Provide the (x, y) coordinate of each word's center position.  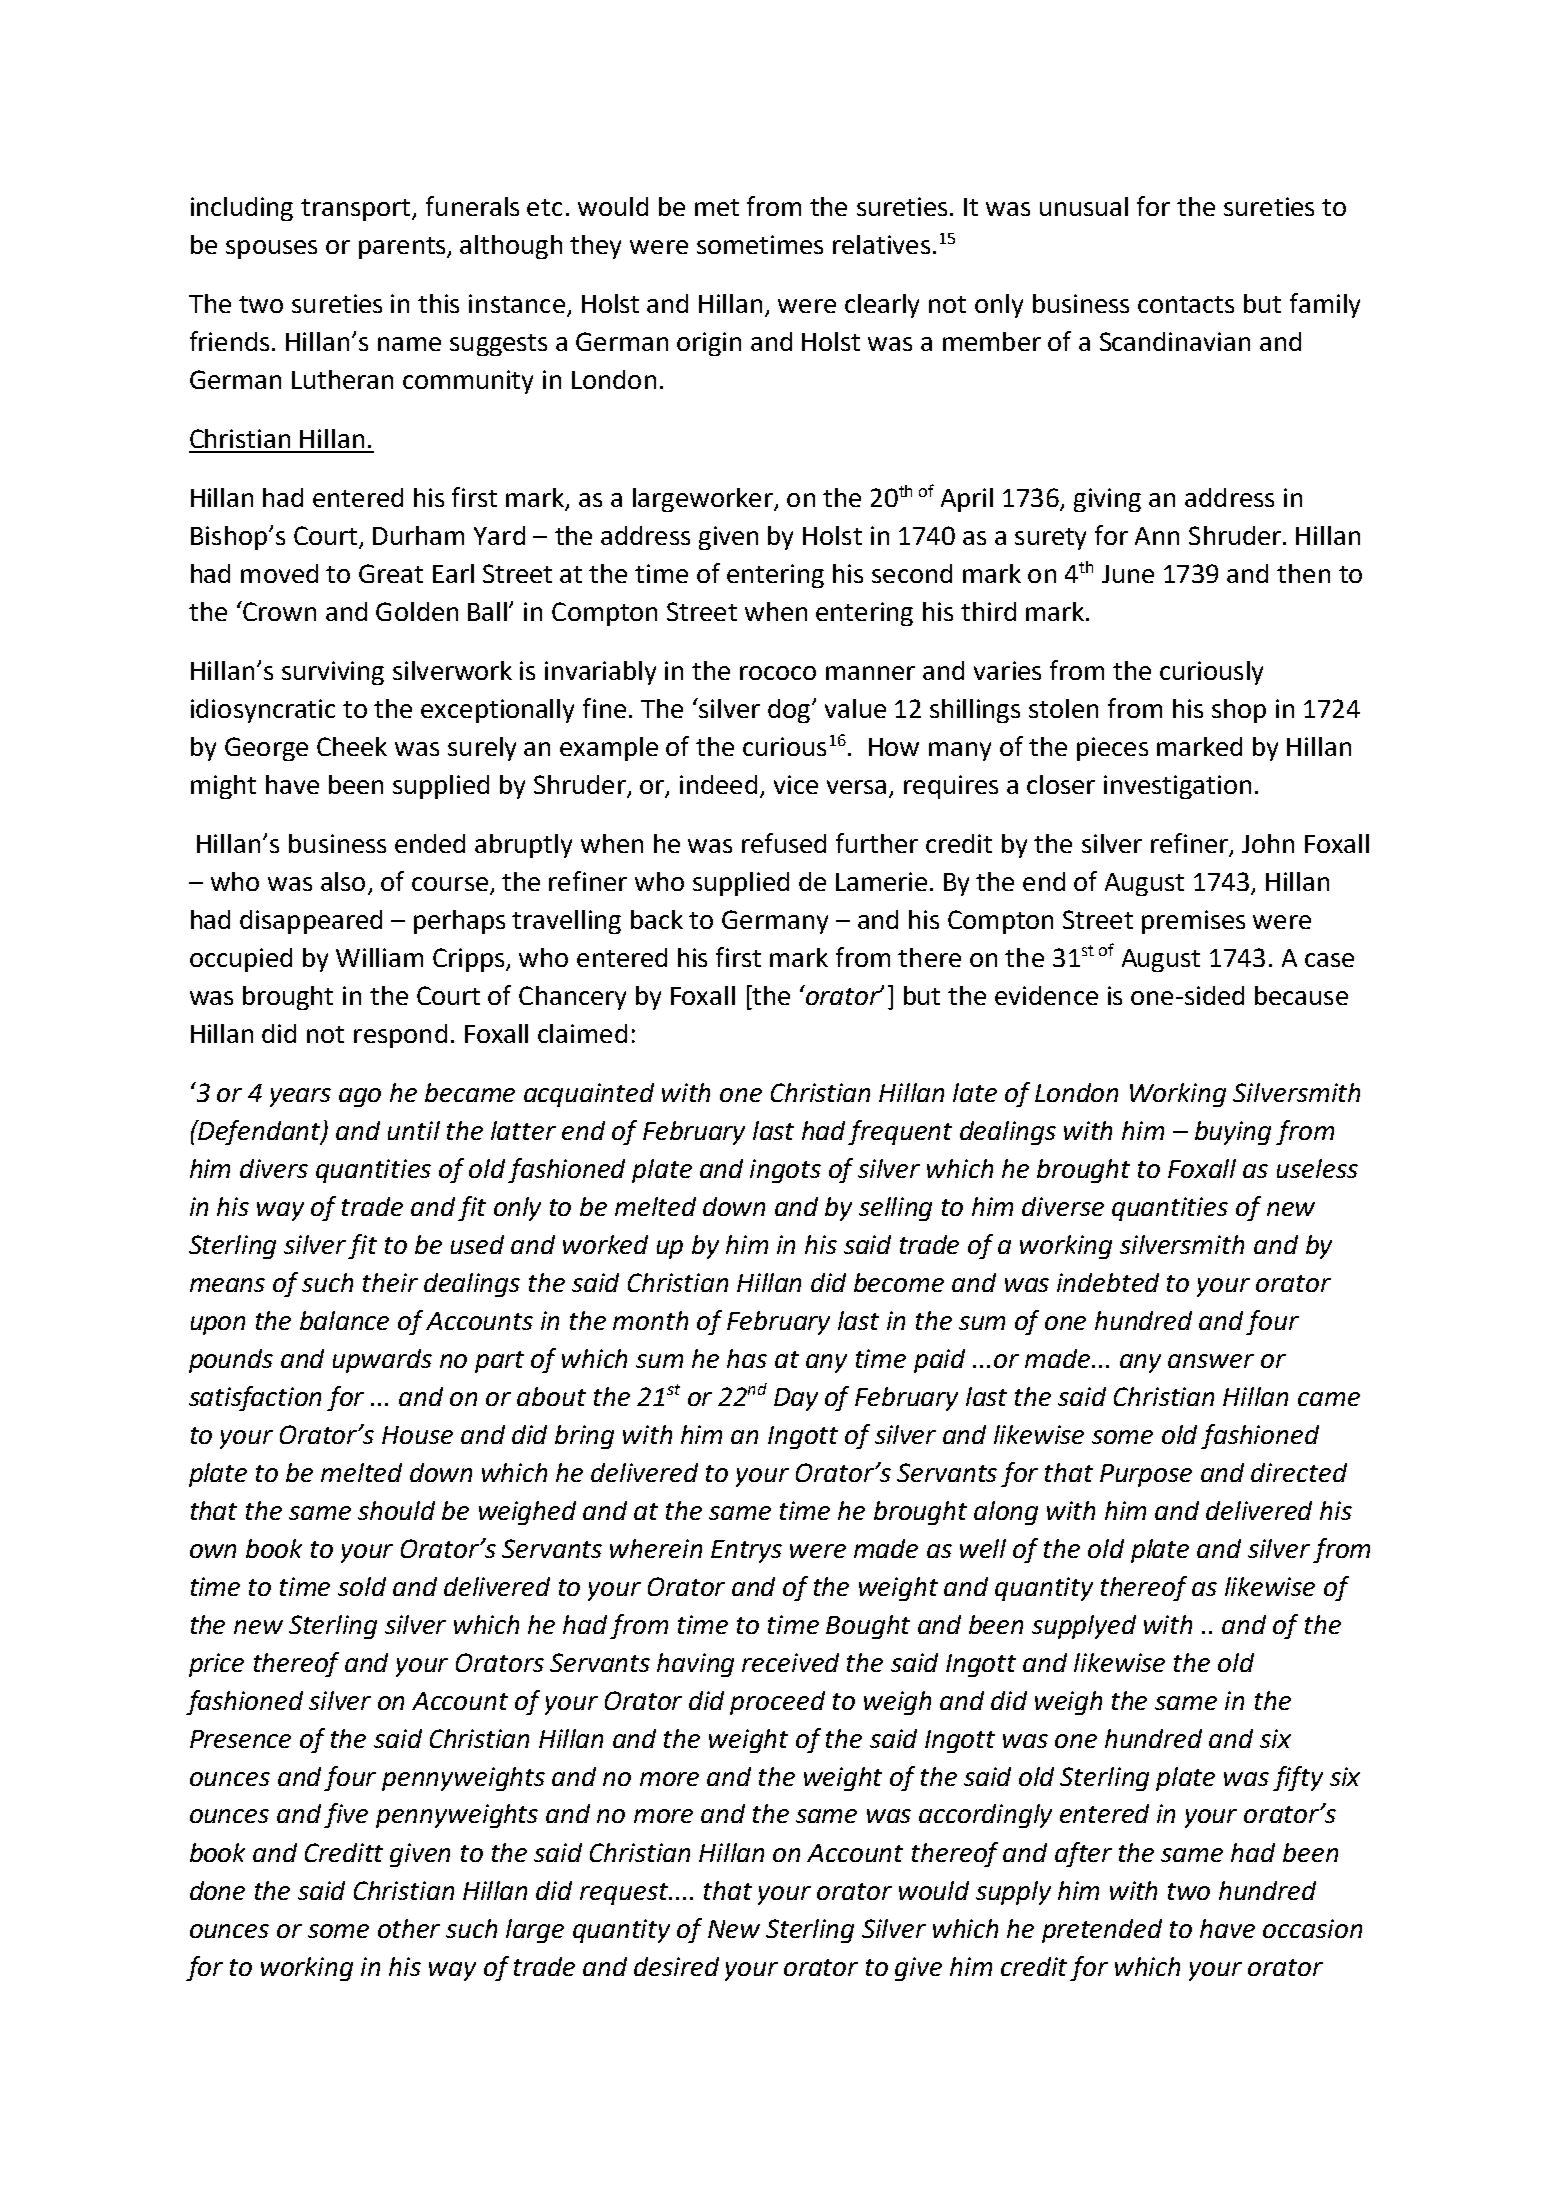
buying (1233, 1133)
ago (360, 1097)
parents (403, 248)
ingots (785, 1171)
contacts (1186, 304)
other (409, 1928)
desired (676, 1966)
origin (709, 344)
